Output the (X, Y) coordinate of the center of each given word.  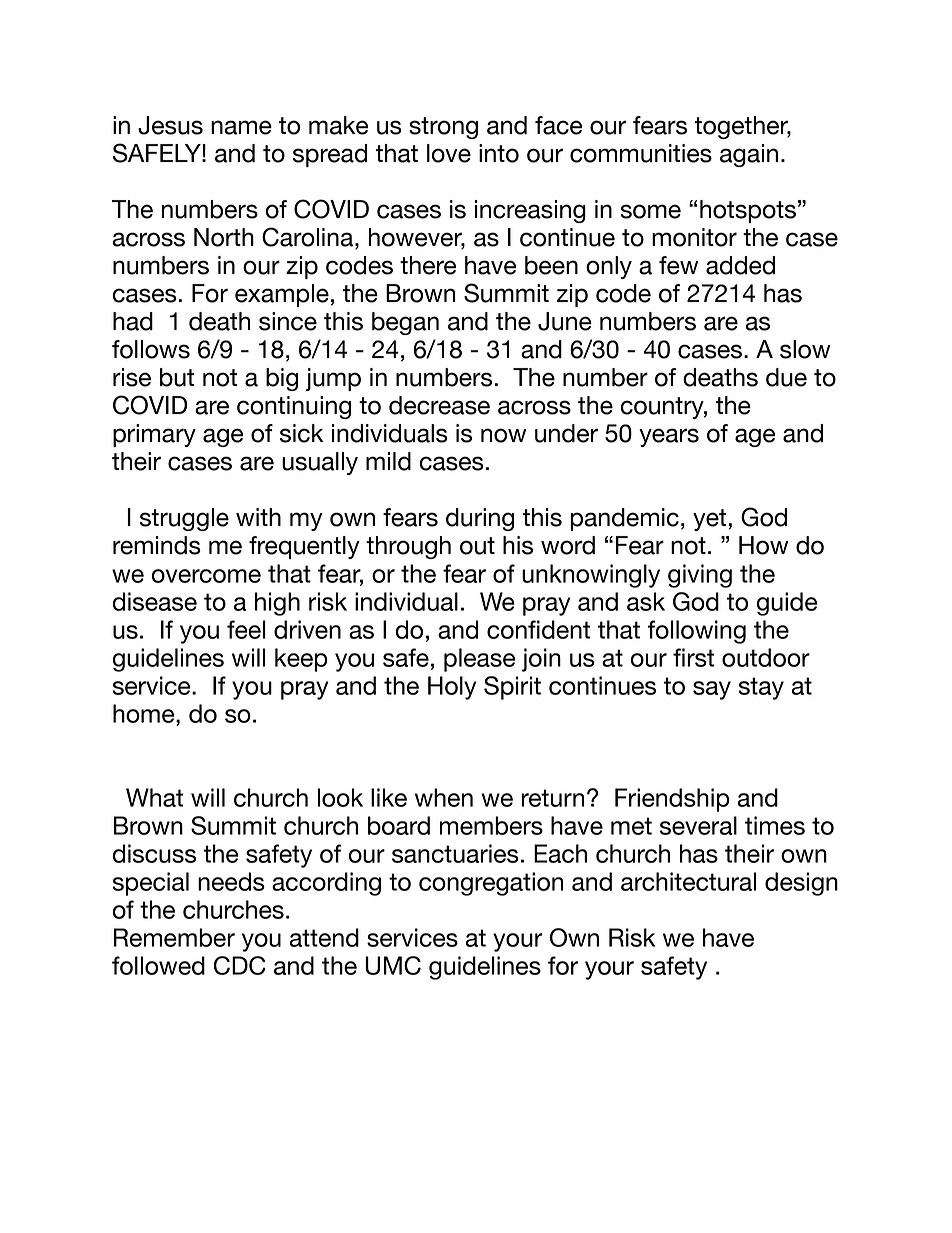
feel (246, 629)
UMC (393, 965)
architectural (688, 881)
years (669, 437)
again (749, 155)
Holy (452, 688)
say (712, 690)
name (241, 127)
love (449, 153)
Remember (174, 937)
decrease (439, 405)
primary (154, 435)
